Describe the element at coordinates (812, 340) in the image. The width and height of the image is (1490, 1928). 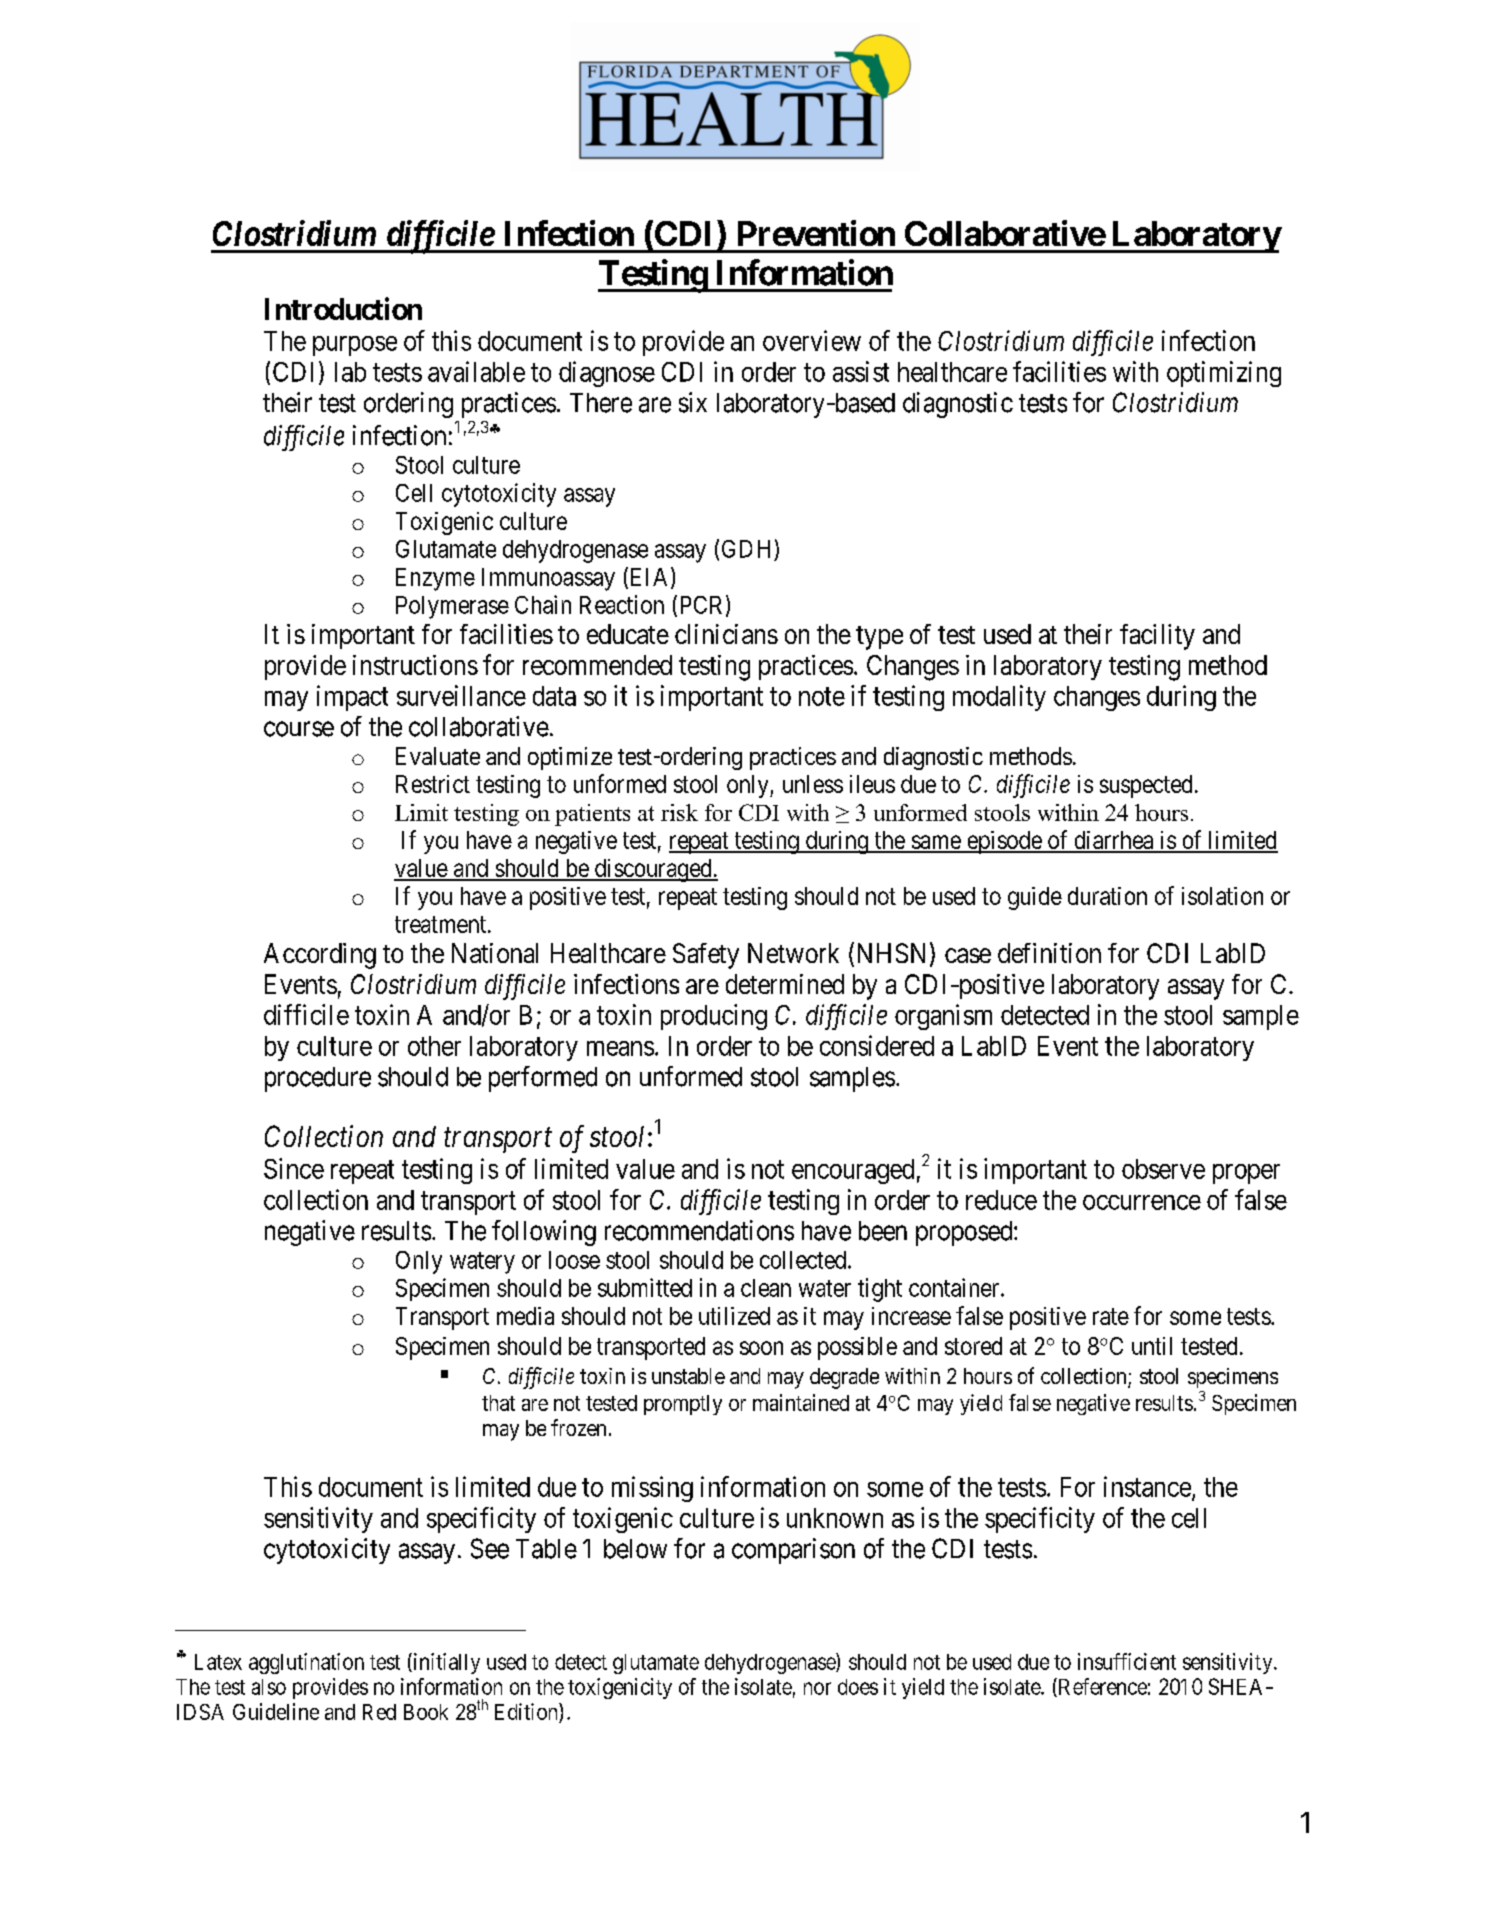
I see `overview` at that location.
